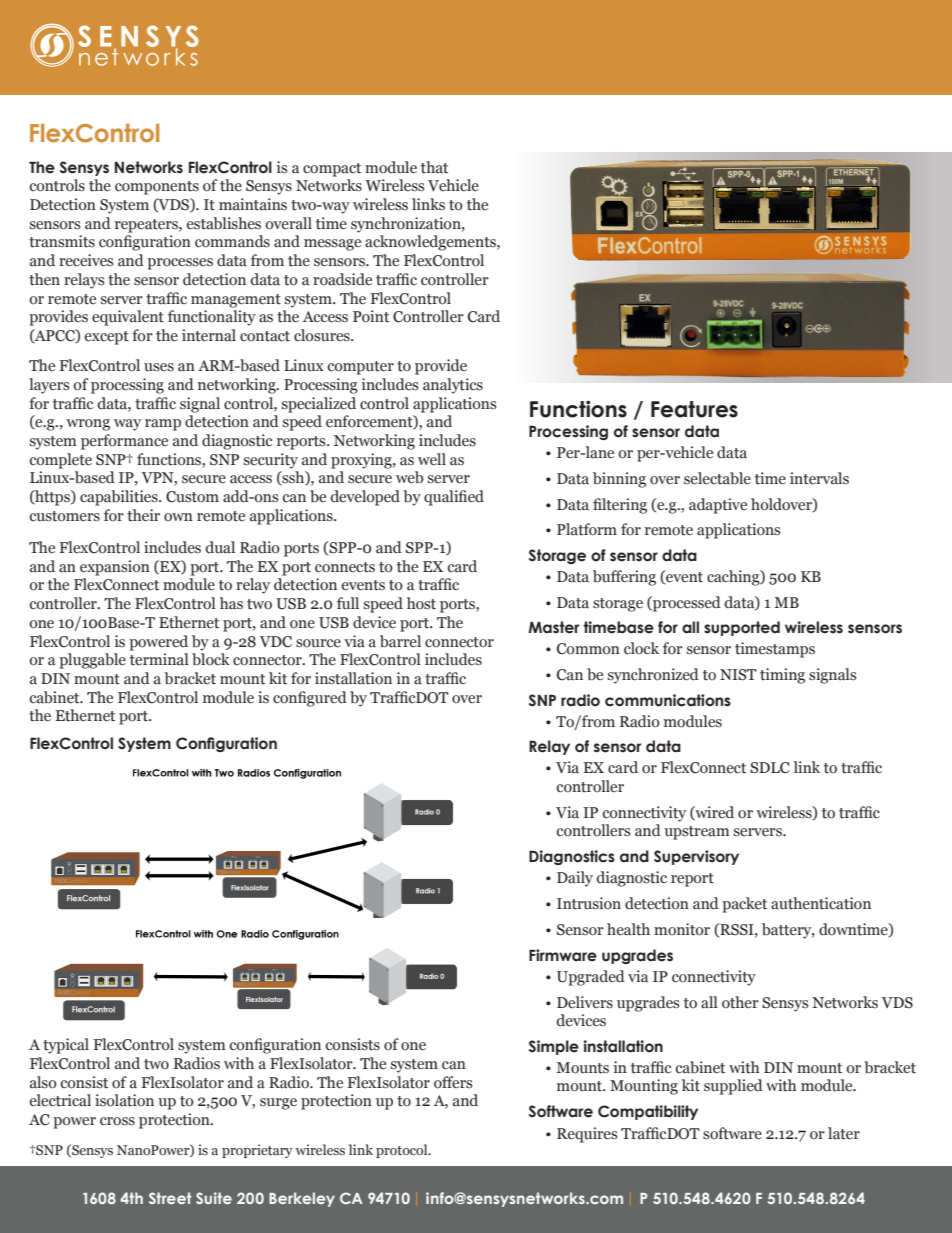  I want to click on Features, so click(694, 409).
